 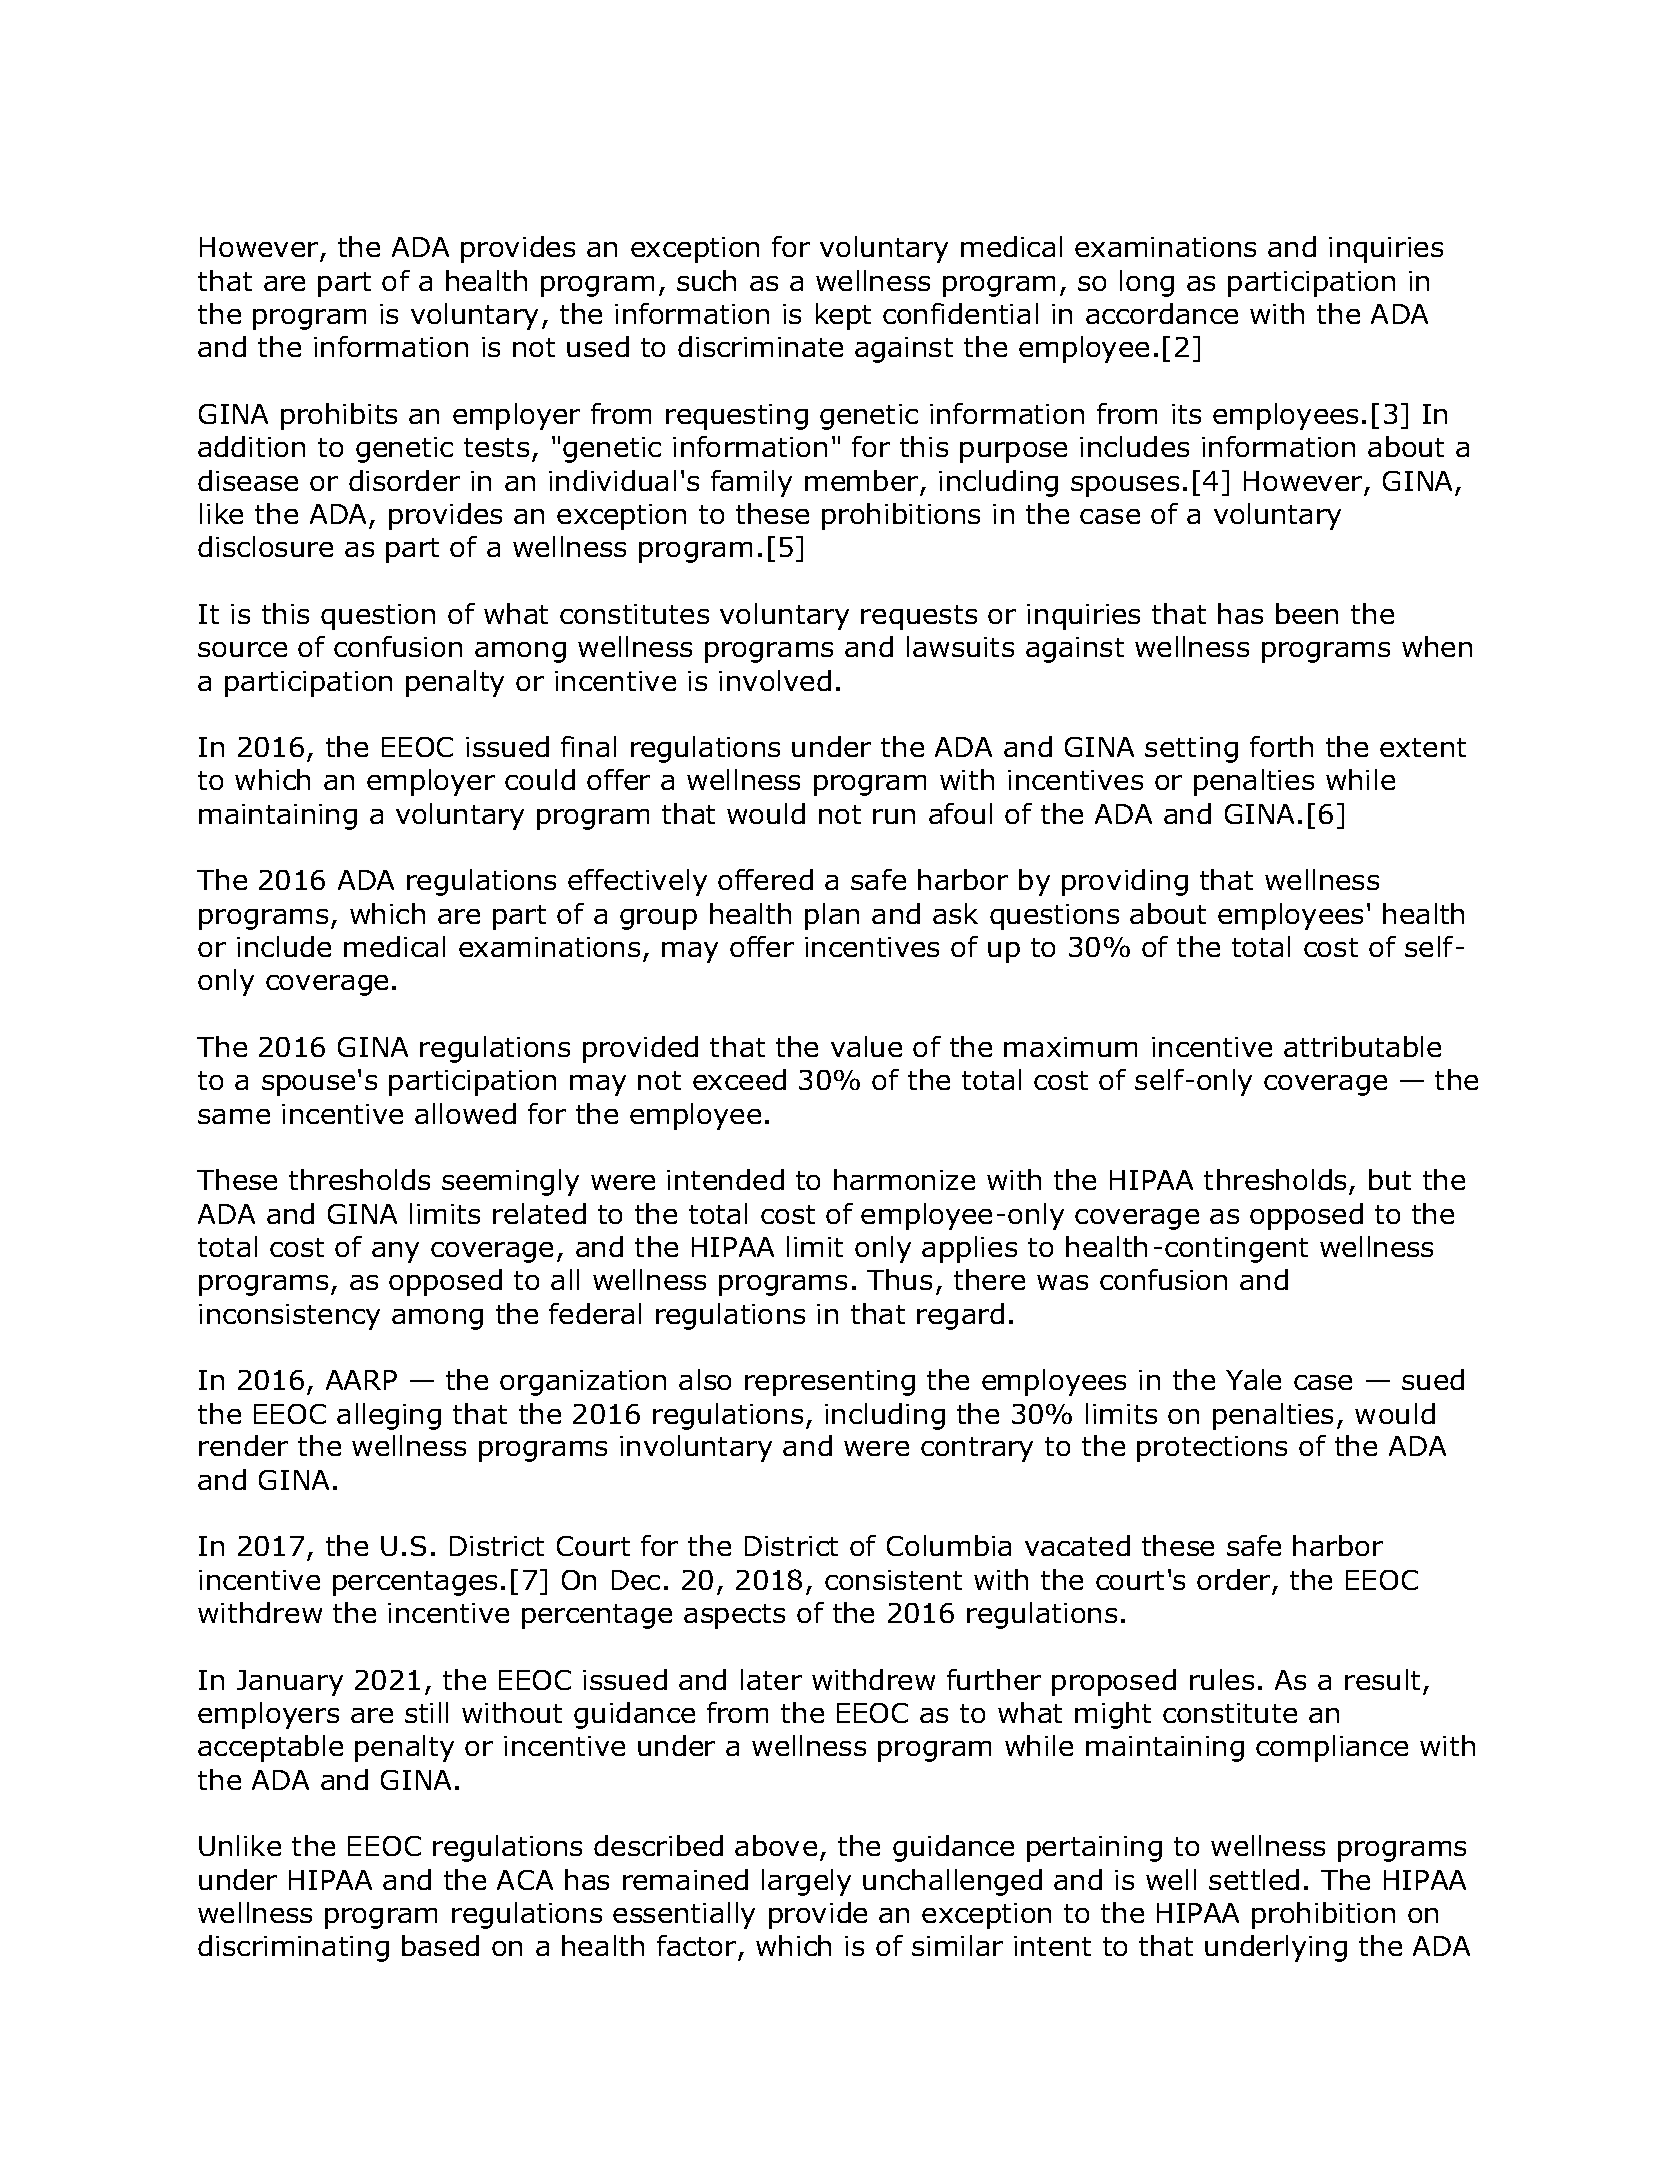 I want to click on largely, so click(x=806, y=1882).
